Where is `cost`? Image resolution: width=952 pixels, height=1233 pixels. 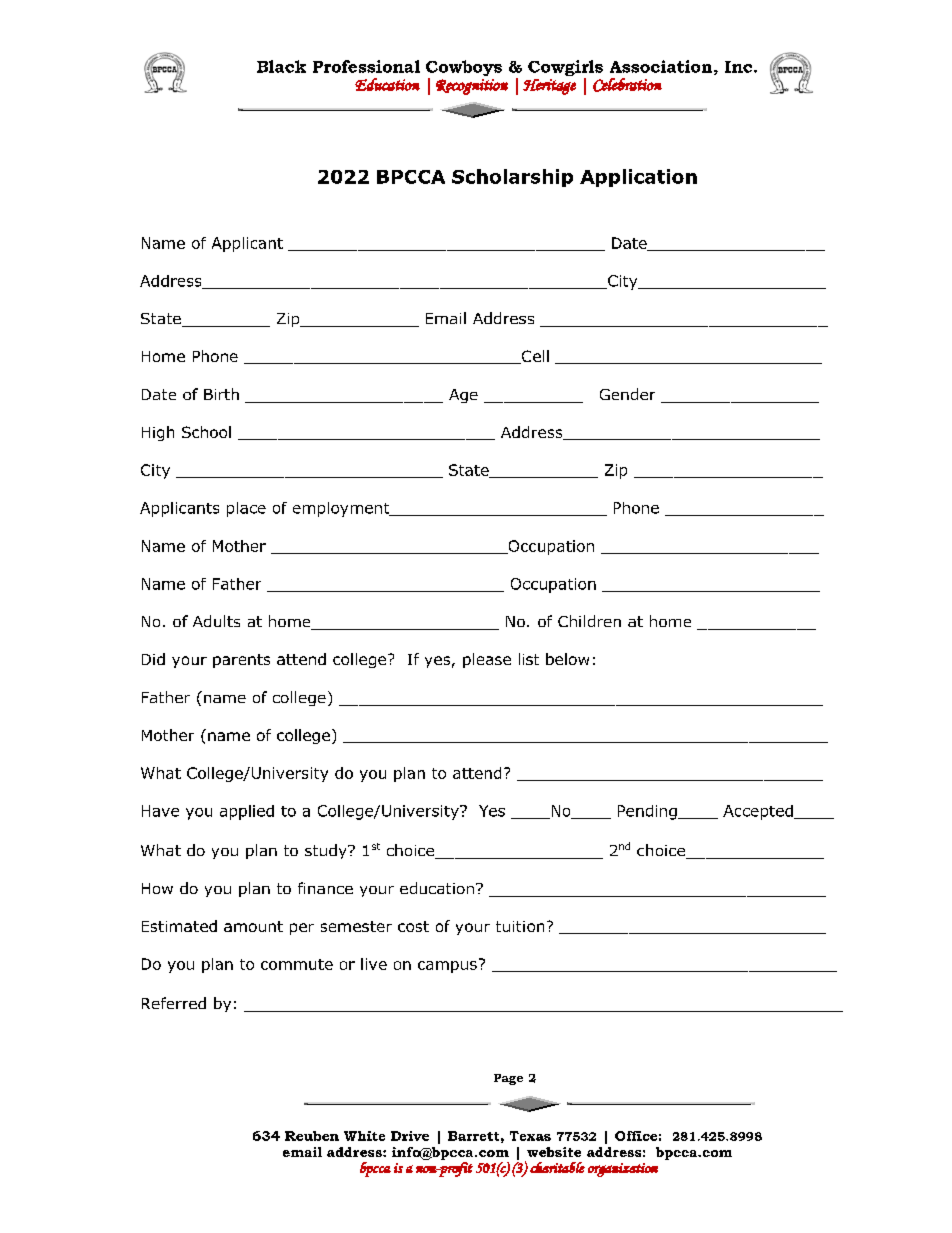
cost is located at coordinates (413, 926).
